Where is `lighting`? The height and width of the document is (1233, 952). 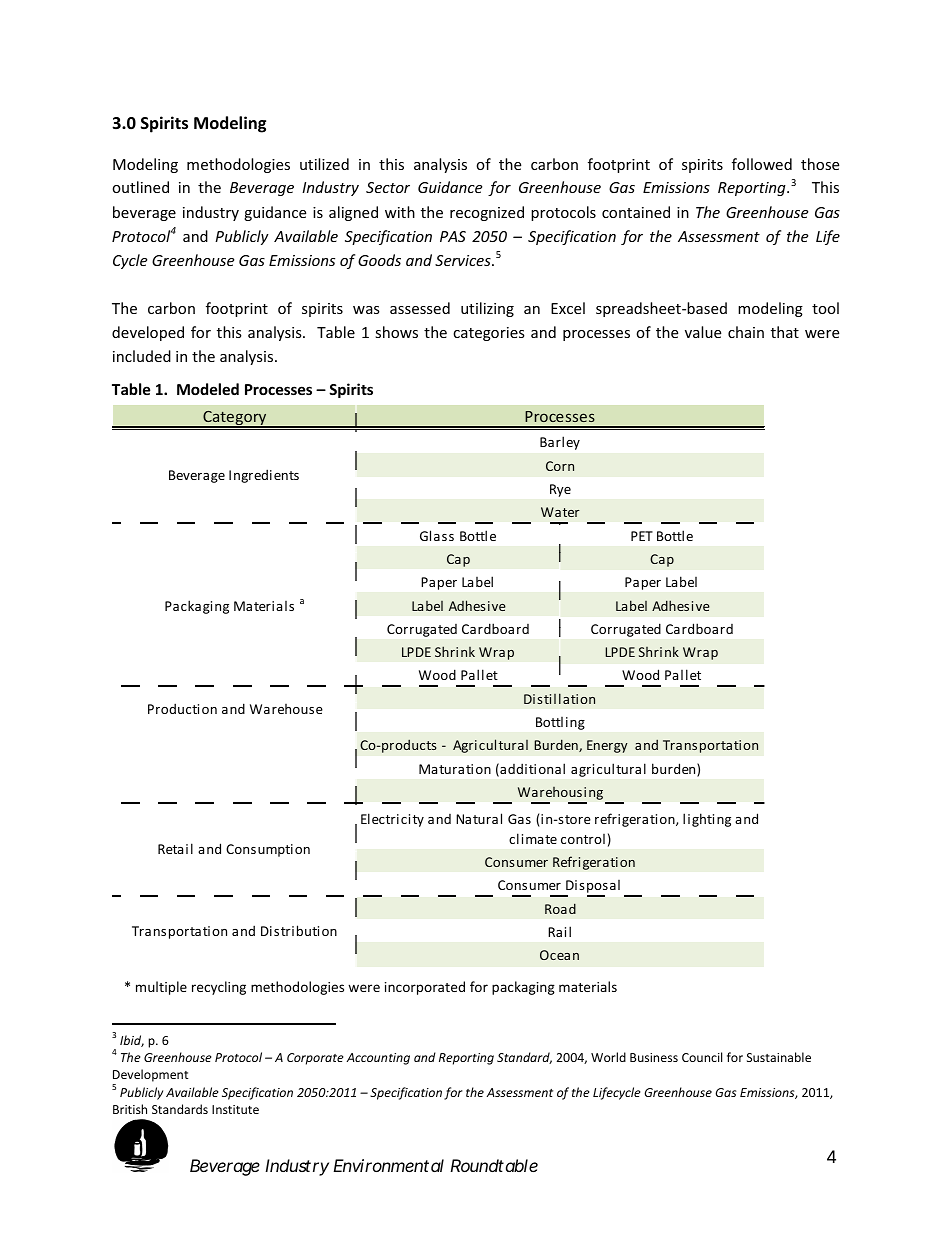
lighting is located at coordinates (707, 820).
